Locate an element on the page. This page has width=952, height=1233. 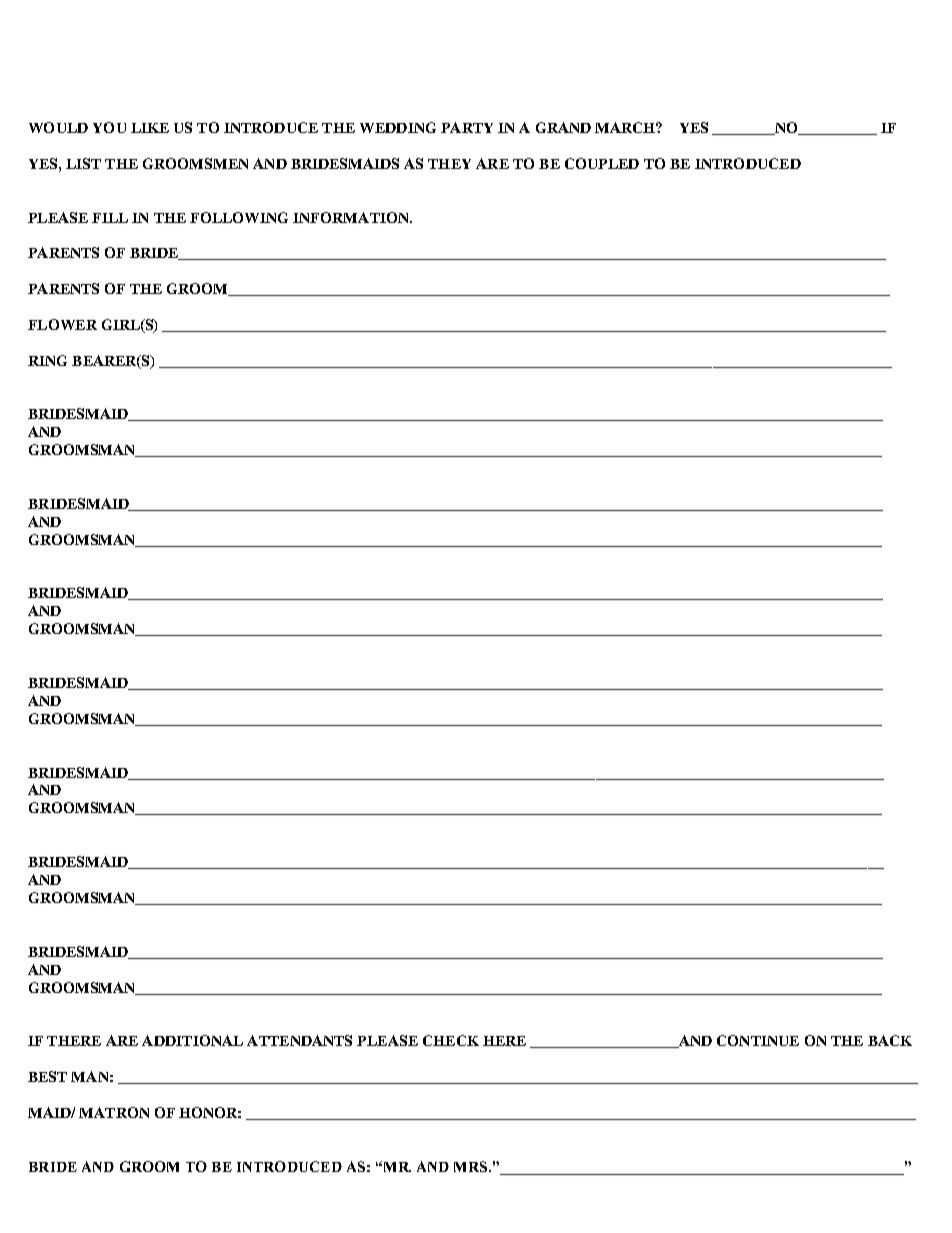
CONTINUE is located at coordinates (758, 1040).
